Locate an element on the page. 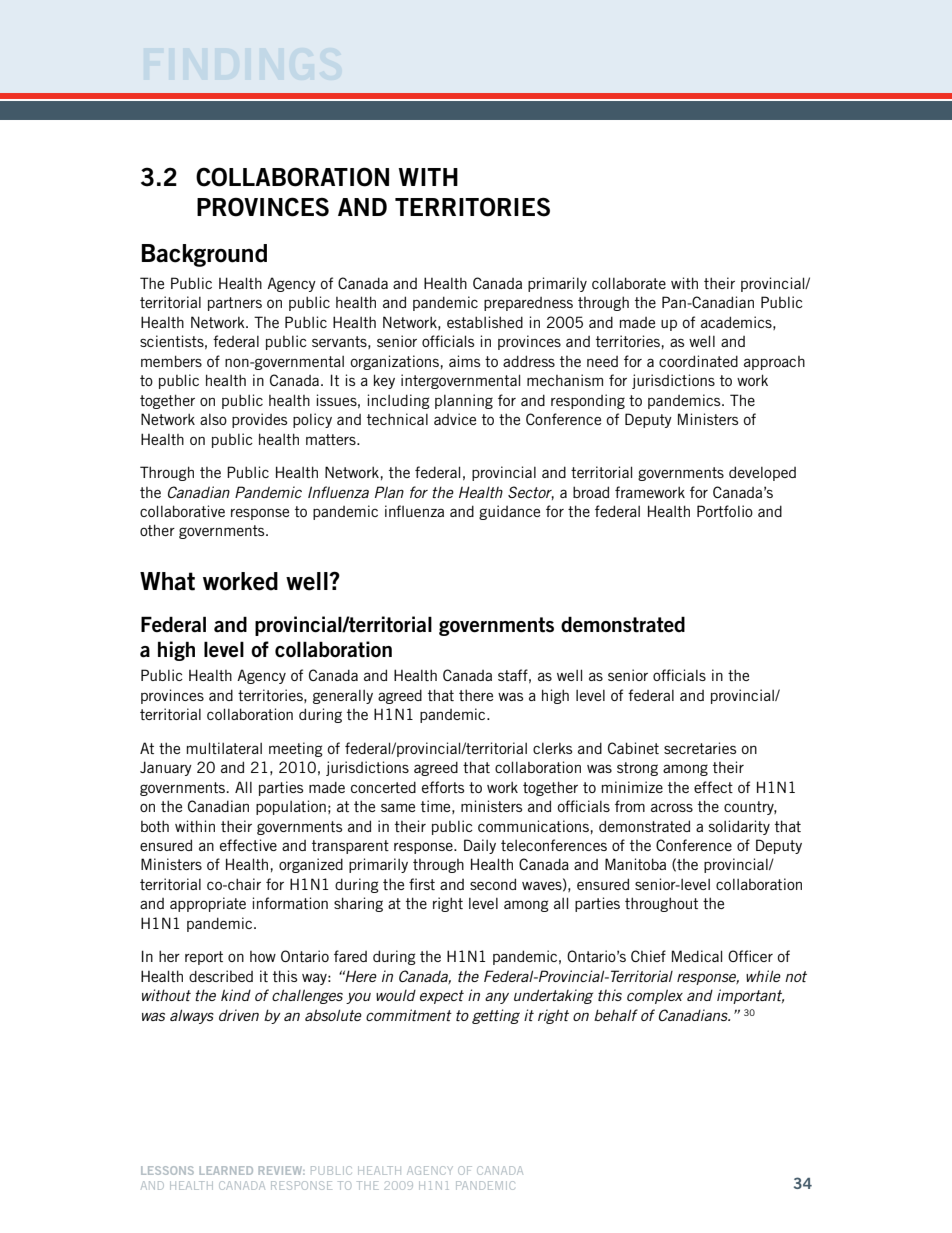 The image size is (952, 1233). described is located at coordinates (221, 976).
